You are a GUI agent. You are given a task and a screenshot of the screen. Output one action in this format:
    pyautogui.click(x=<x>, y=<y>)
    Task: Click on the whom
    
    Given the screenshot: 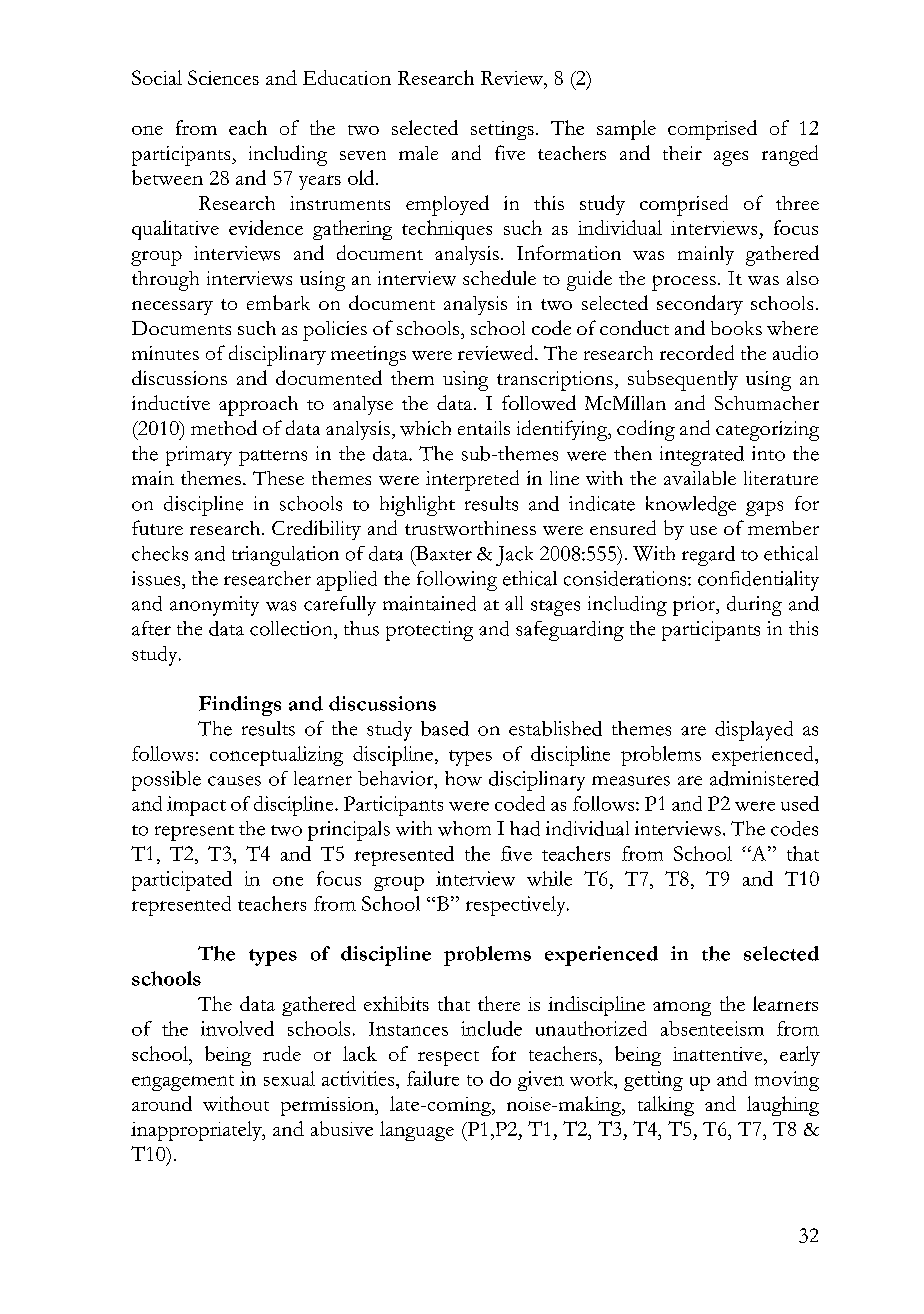 What is the action you would take?
    pyautogui.click(x=464, y=828)
